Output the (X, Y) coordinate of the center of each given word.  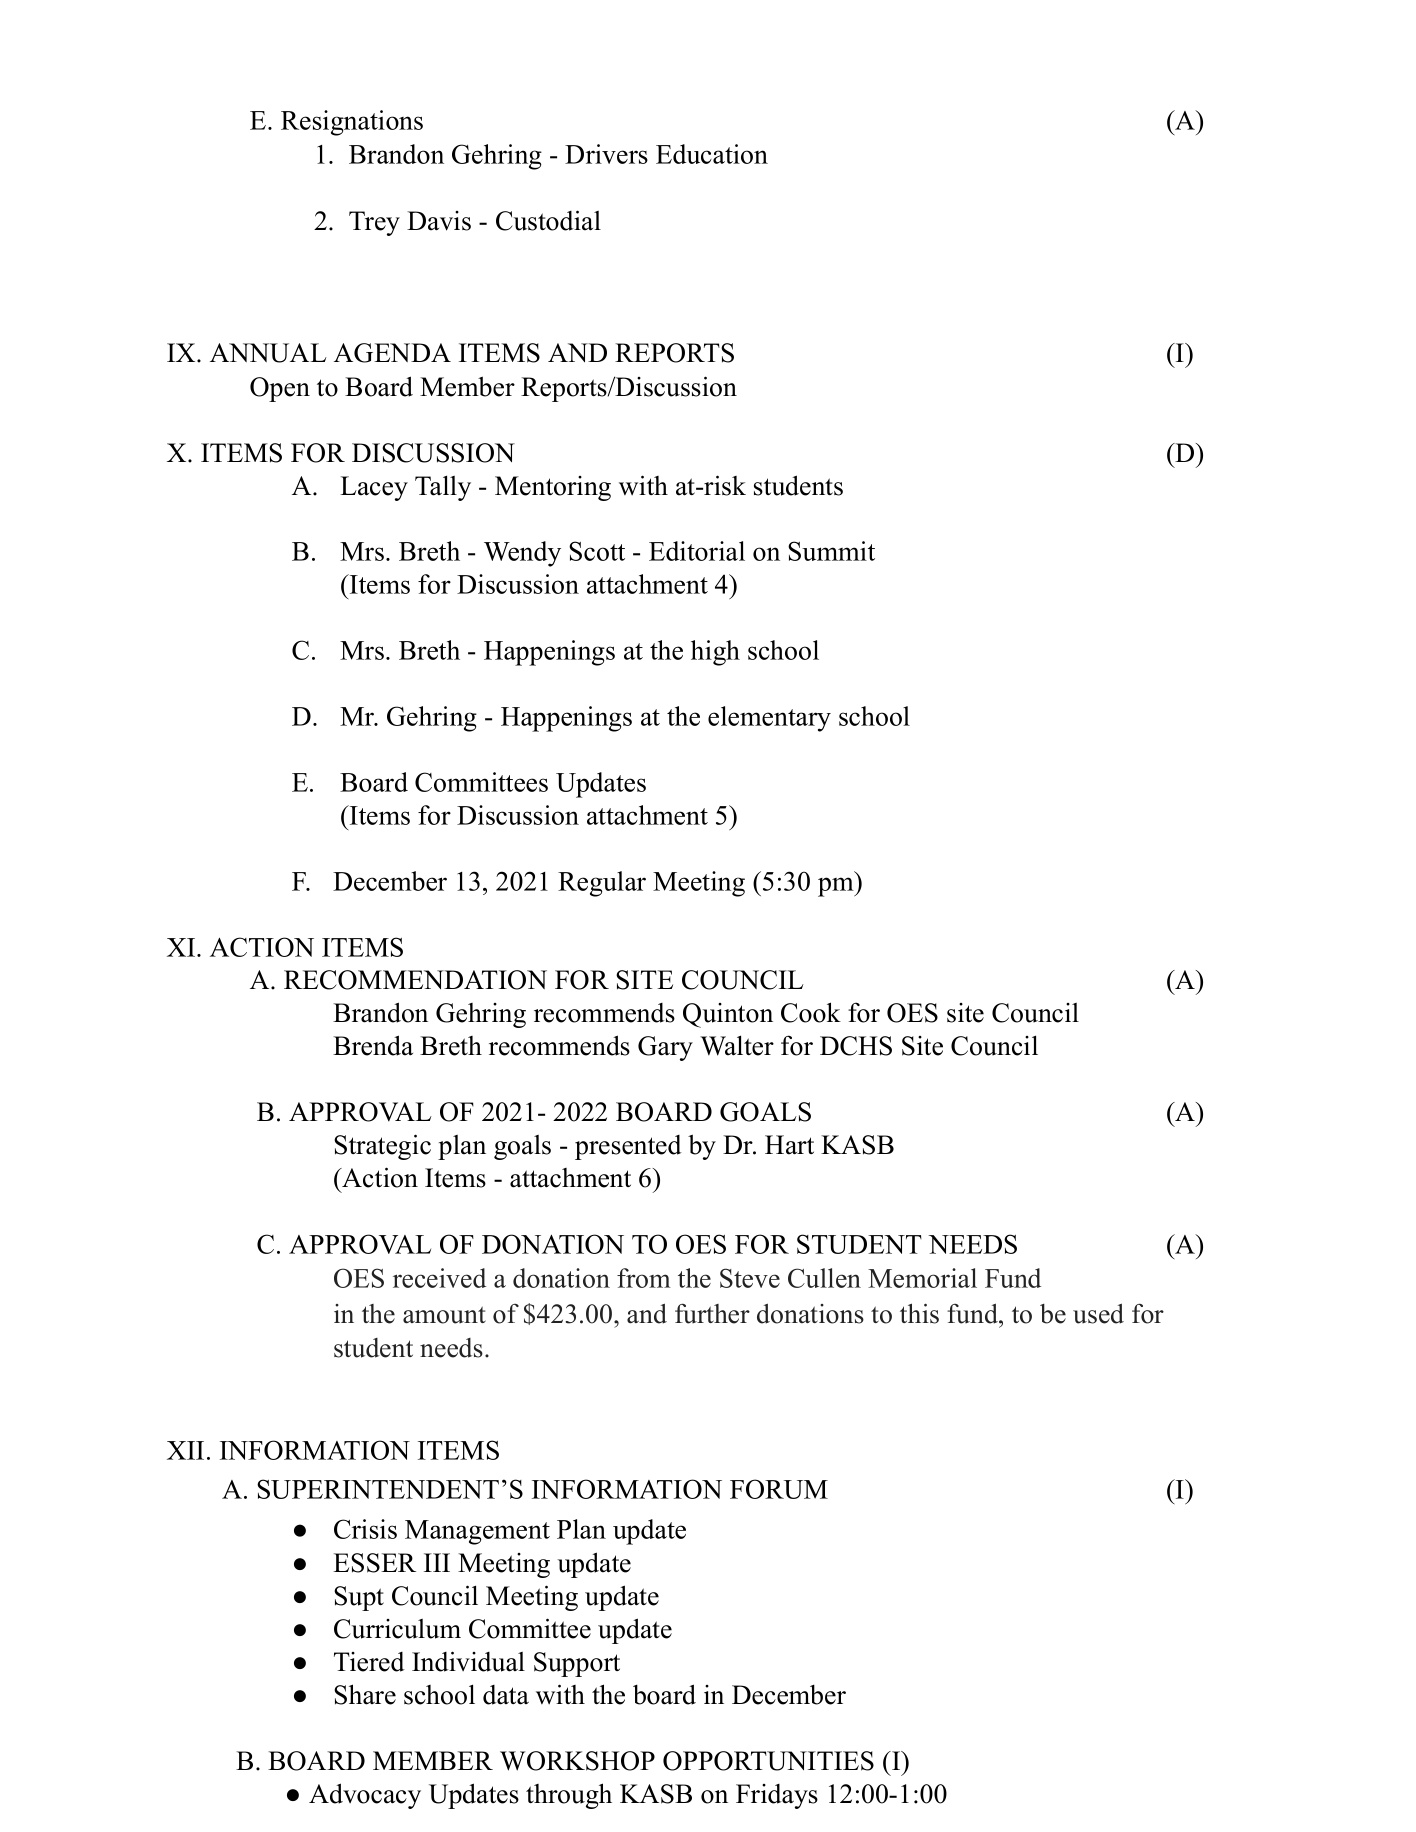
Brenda (373, 1045)
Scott (597, 551)
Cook (811, 1012)
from (644, 1278)
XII (185, 1450)
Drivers (606, 154)
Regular (602, 884)
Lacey (374, 488)
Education (712, 154)
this (919, 1313)
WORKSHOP (577, 1761)
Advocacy (365, 1796)
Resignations (352, 123)
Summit (831, 551)
